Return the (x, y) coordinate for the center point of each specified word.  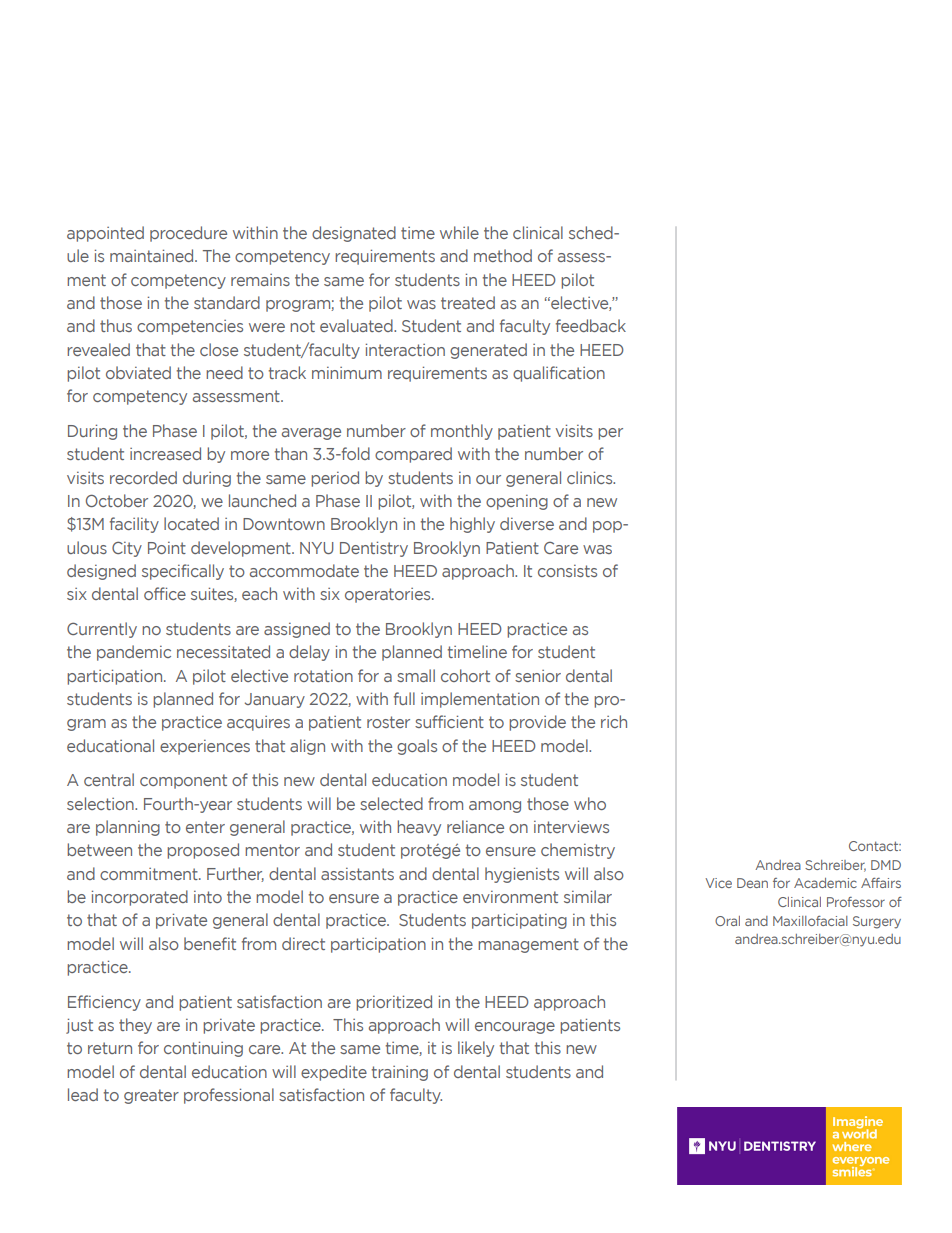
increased (165, 453)
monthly (462, 432)
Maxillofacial (810, 921)
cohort (465, 675)
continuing (203, 1049)
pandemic (134, 653)
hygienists (522, 875)
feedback (591, 325)
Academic (825, 883)
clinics (591, 477)
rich (614, 721)
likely (476, 1049)
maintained (153, 255)
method (503, 255)
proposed (203, 851)
